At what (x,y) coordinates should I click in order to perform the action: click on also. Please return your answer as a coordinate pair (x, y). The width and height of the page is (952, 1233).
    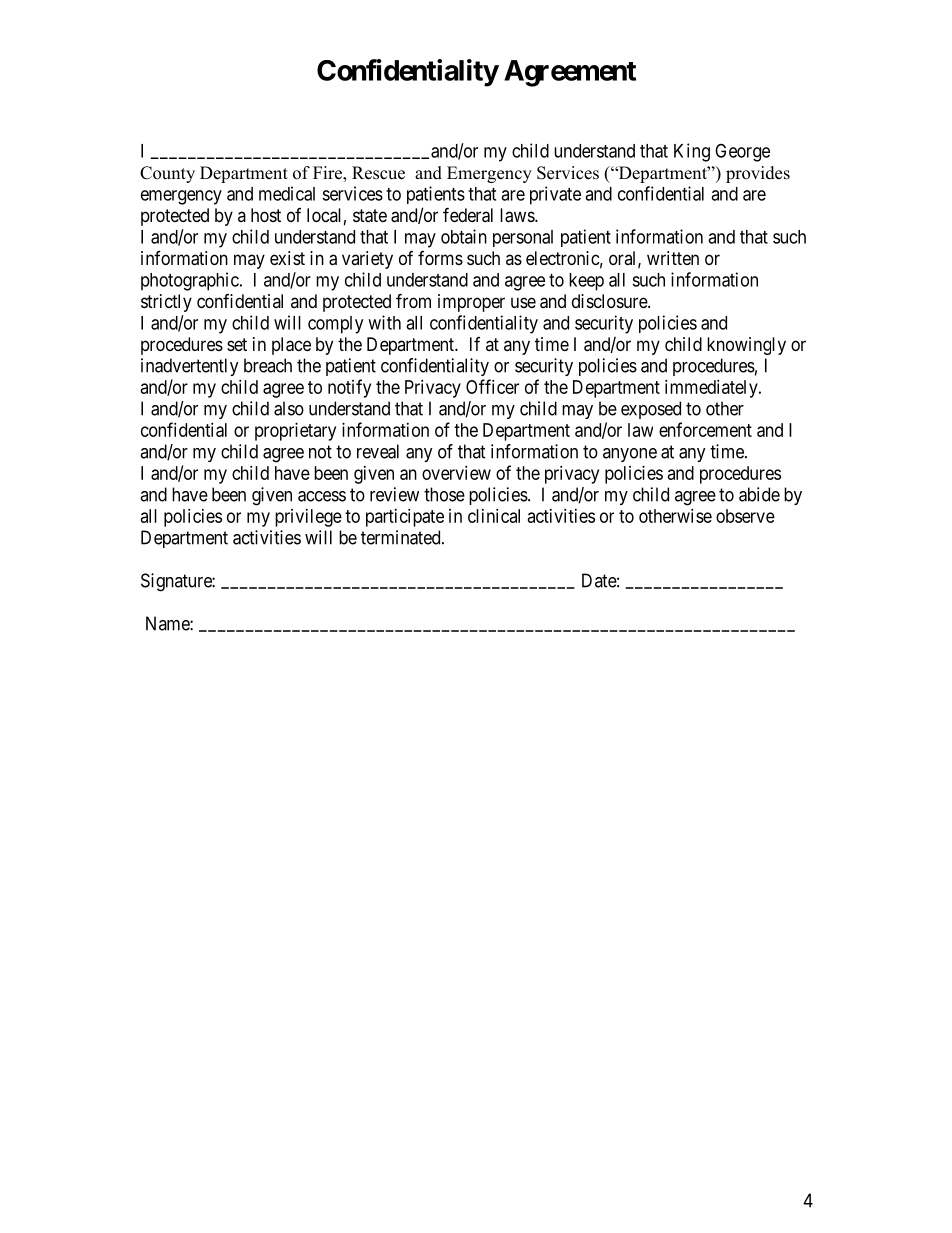
    Looking at the image, I should click on (289, 408).
